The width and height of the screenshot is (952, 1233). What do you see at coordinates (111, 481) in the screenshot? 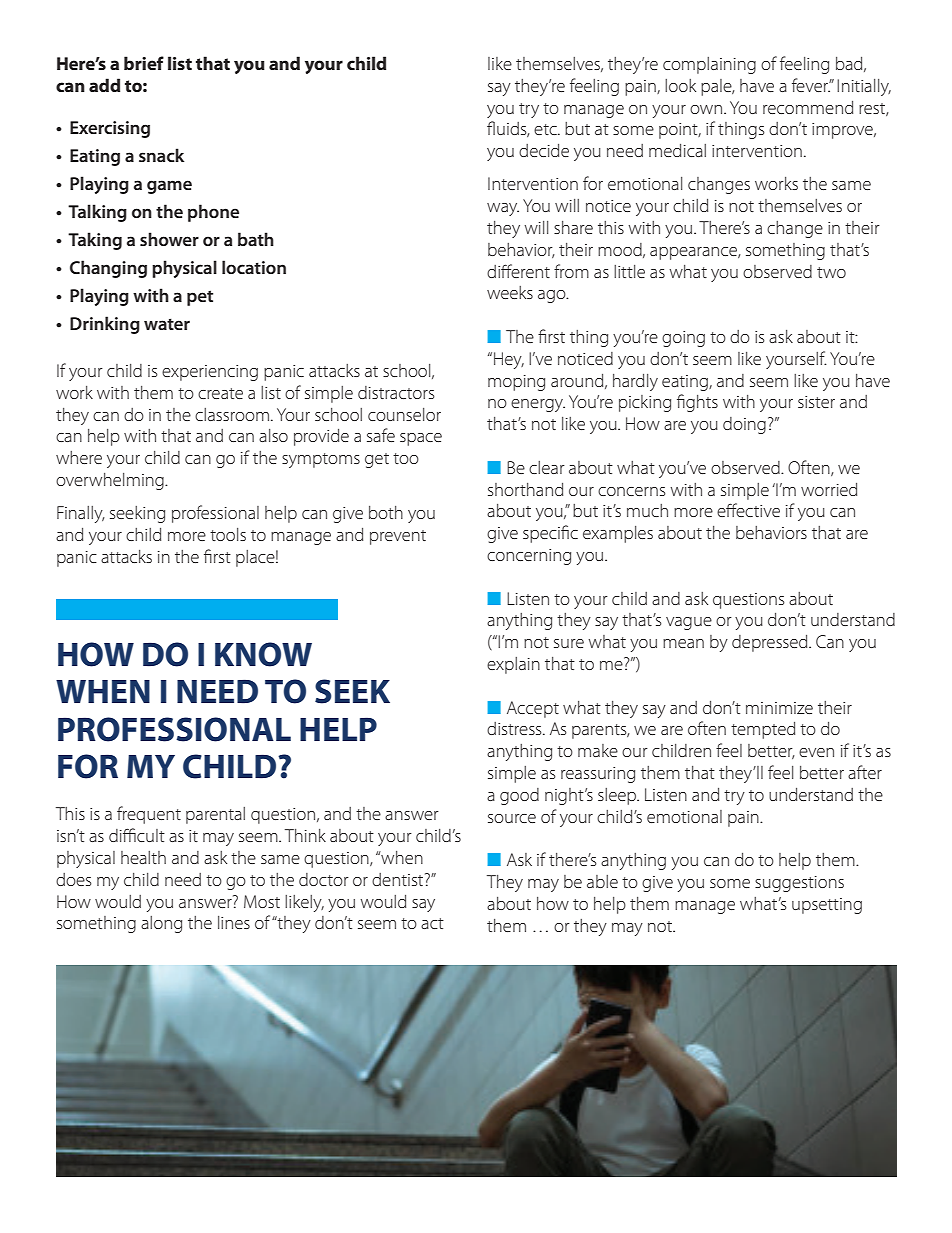
I see `overwhelming` at bounding box center [111, 481].
